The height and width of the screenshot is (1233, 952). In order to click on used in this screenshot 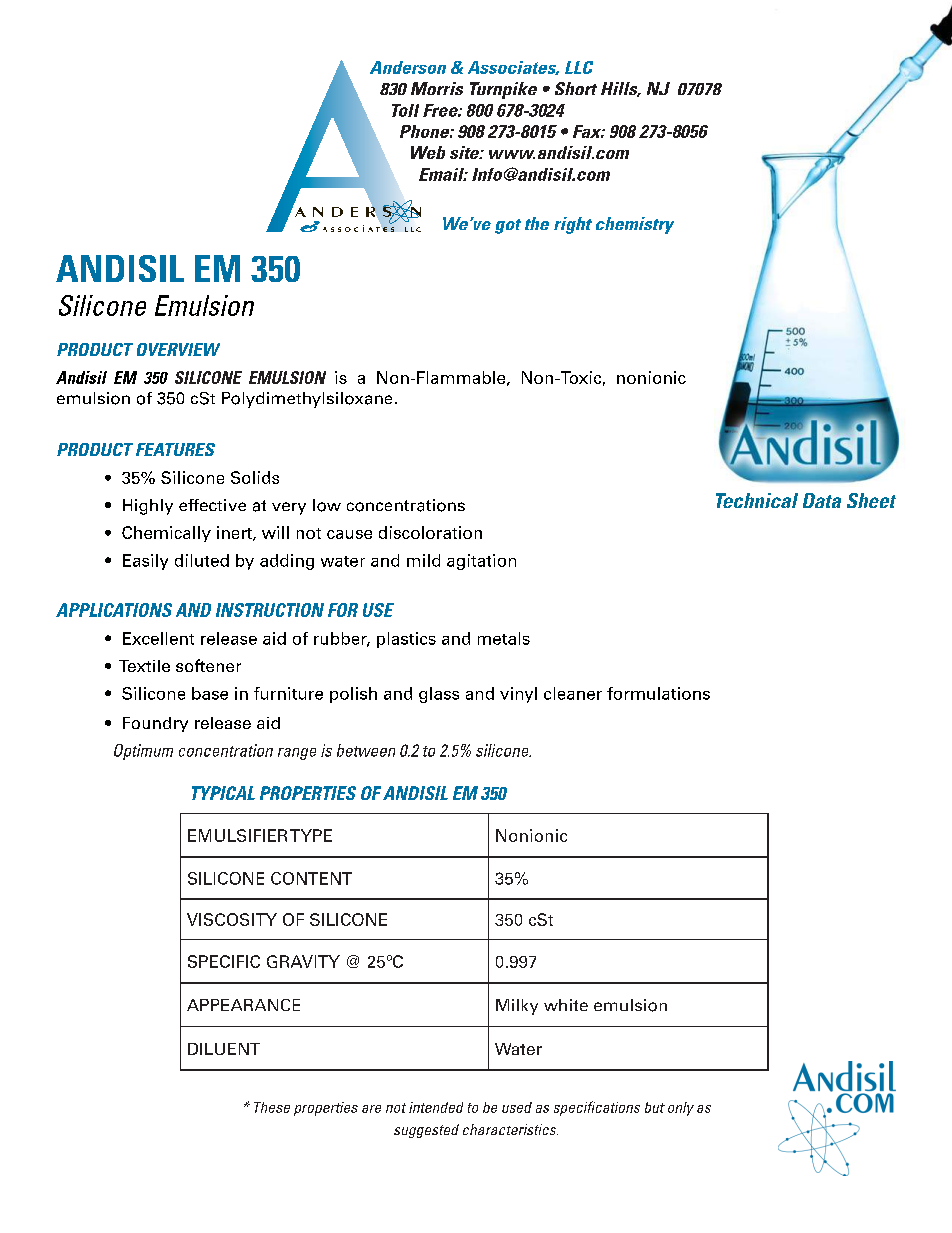, I will do `click(517, 1107)`.
